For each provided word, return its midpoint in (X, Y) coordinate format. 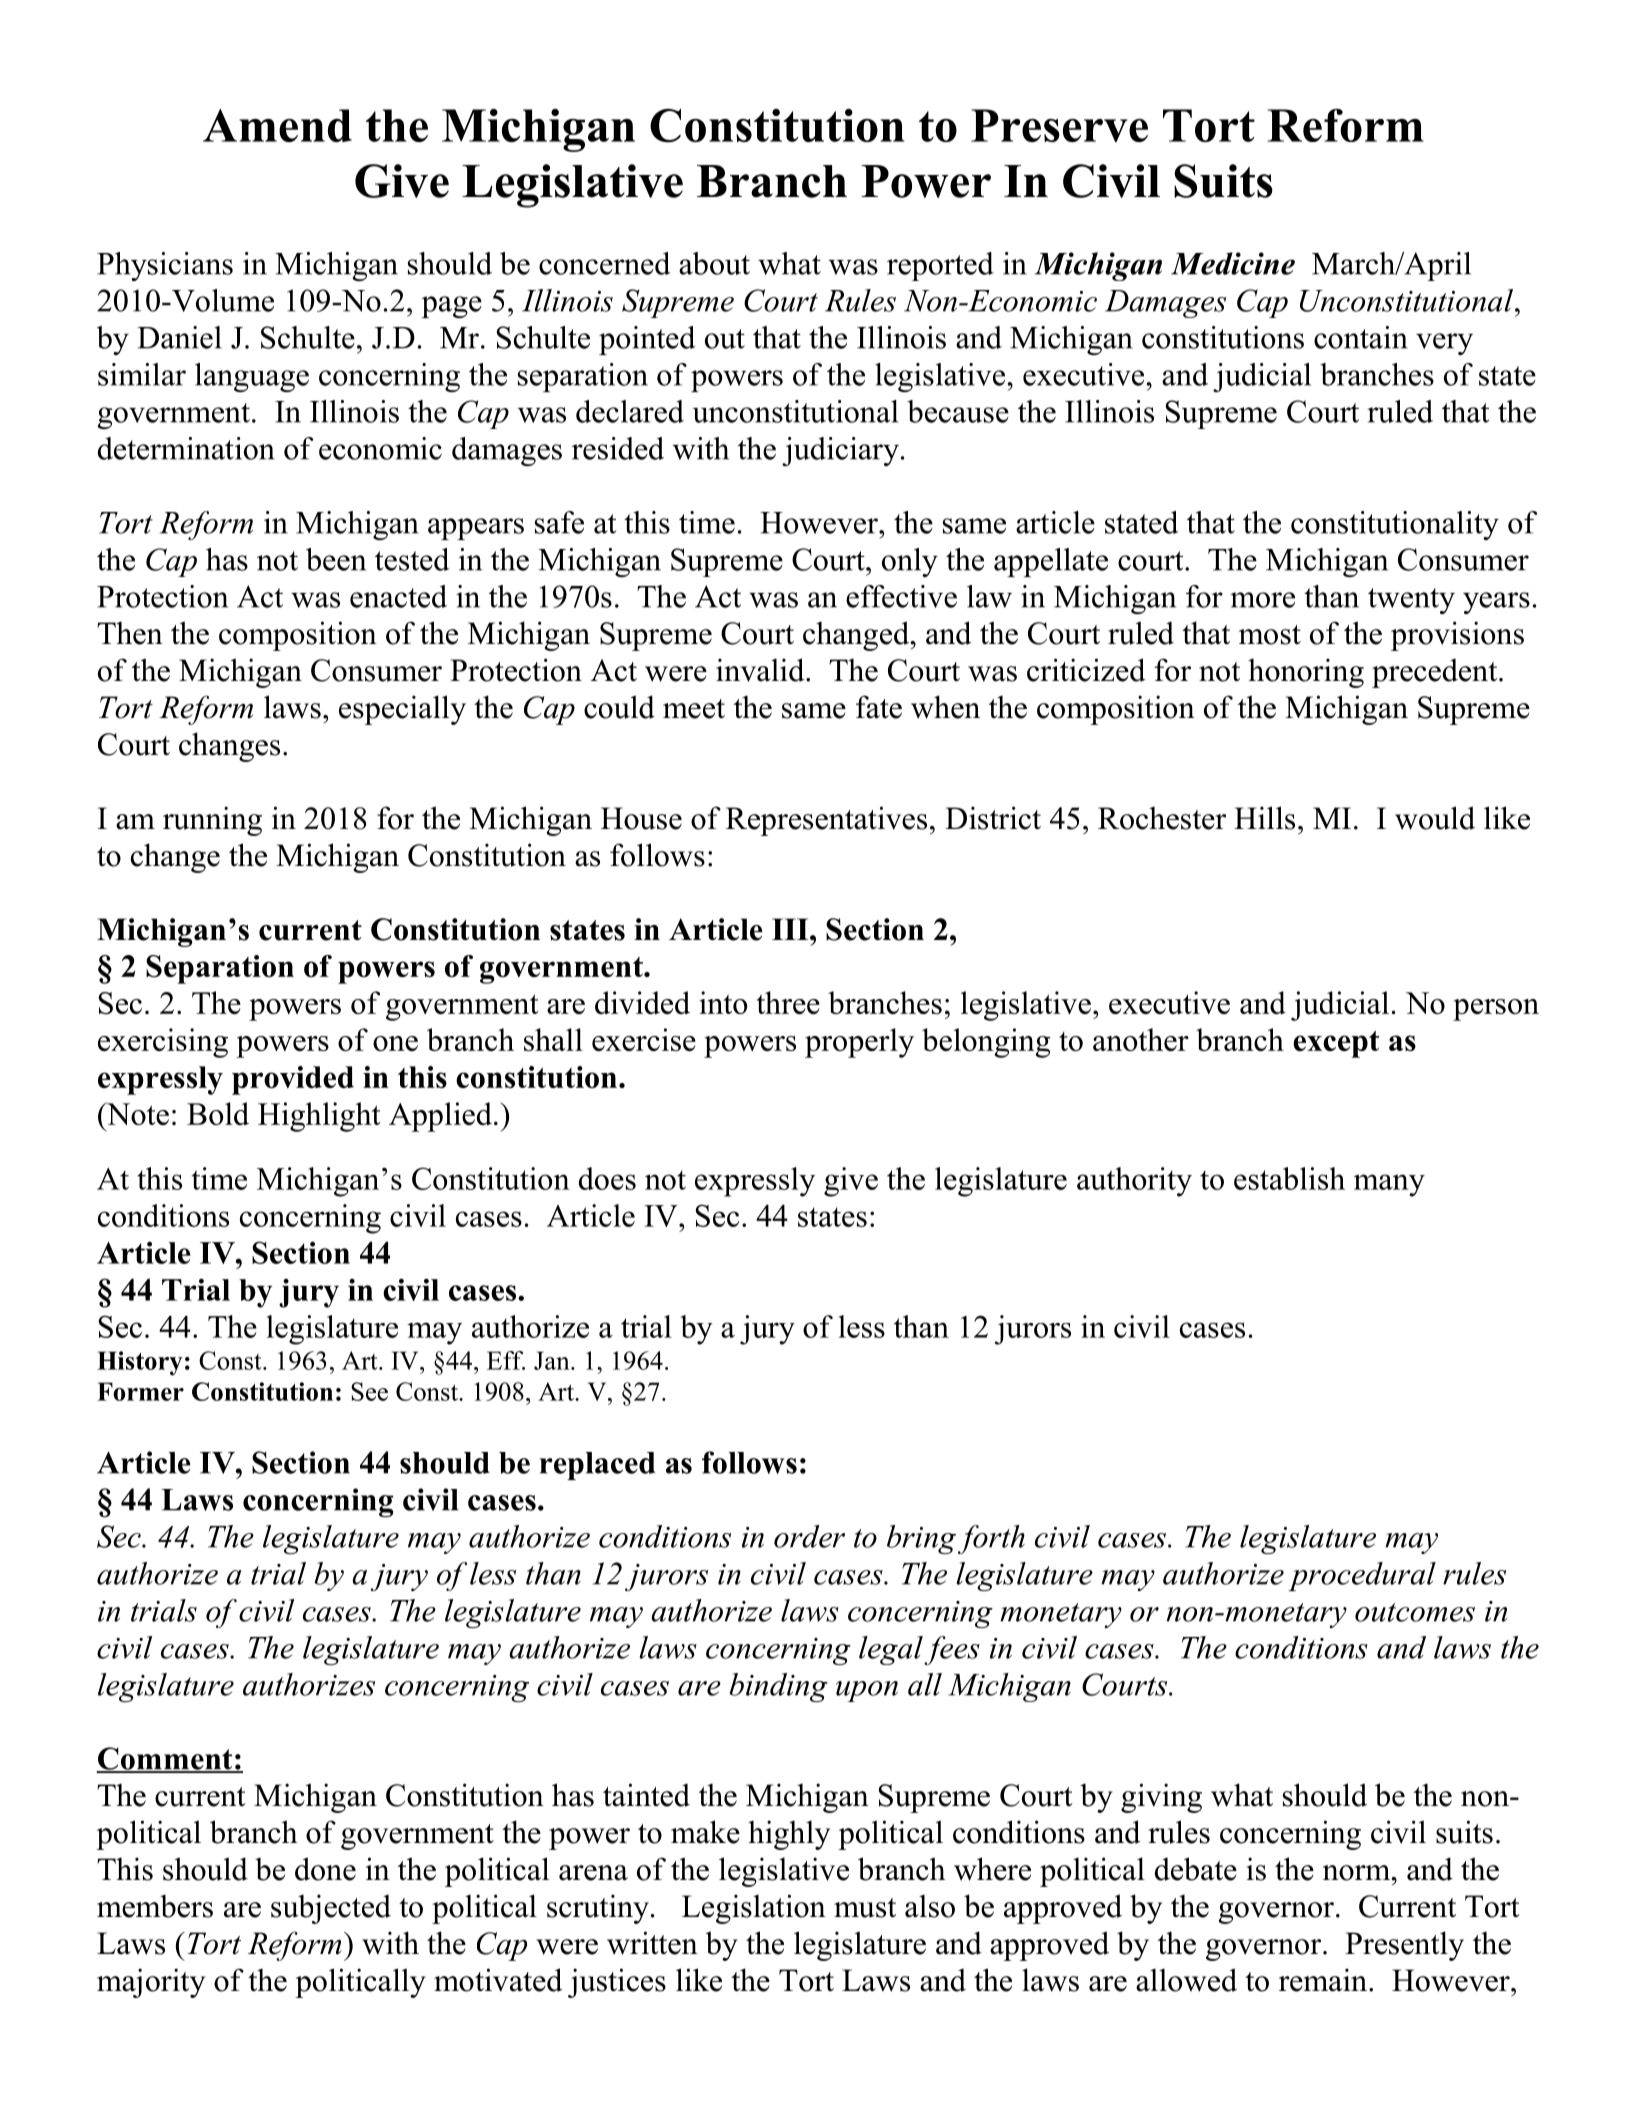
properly (859, 1043)
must (865, 1908)
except (1336, 1044)
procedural (1362, 1576)
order (809, 1536)
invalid (761, 670)
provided (293, 1080)
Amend (277, 125)
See (369, 1391)
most (1270, 635)
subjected (331, 1909)
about (714, 263)
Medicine (1233, 263)
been (336, 559)
